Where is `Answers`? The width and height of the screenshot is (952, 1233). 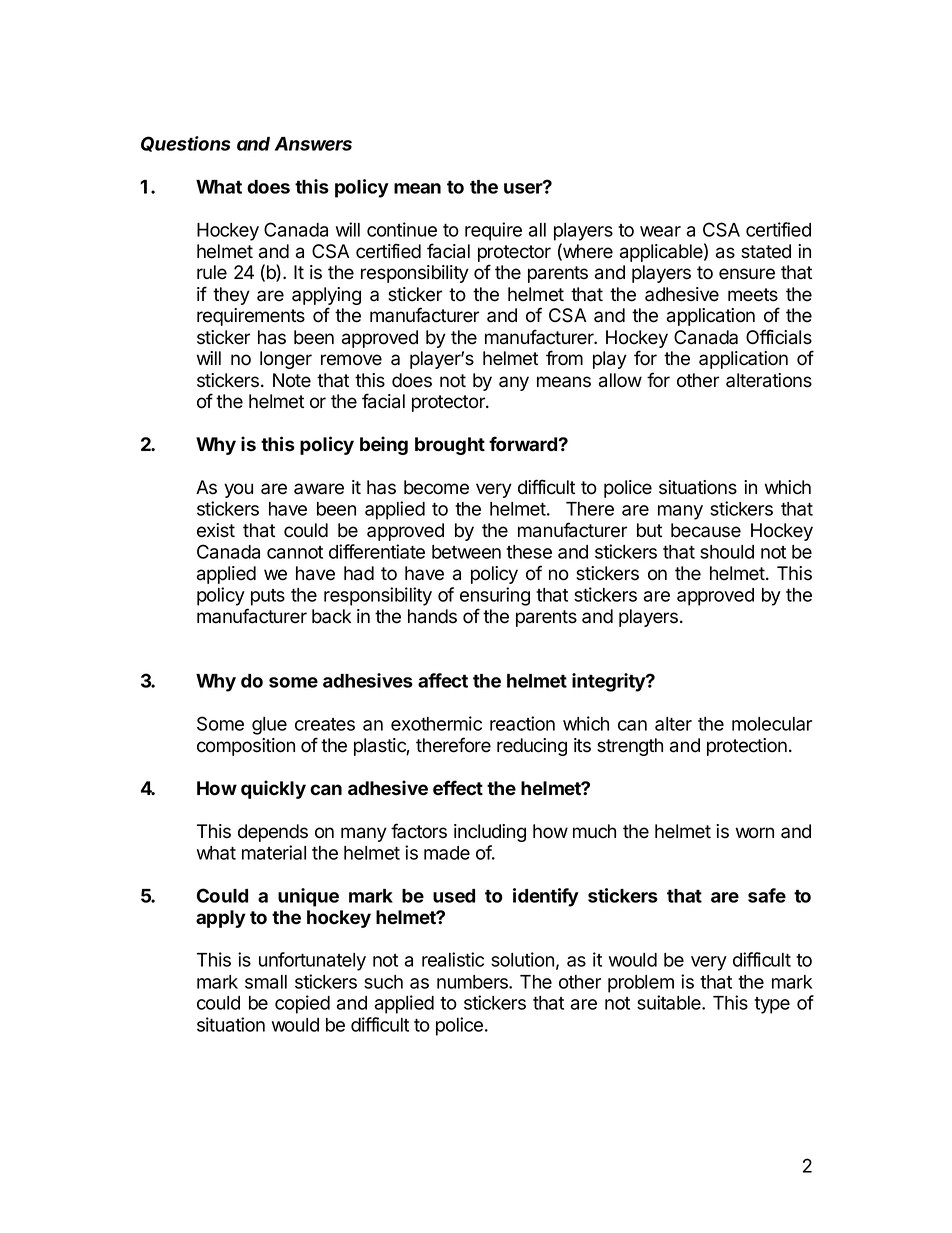 Answers is located at coordinates (313, 144).
